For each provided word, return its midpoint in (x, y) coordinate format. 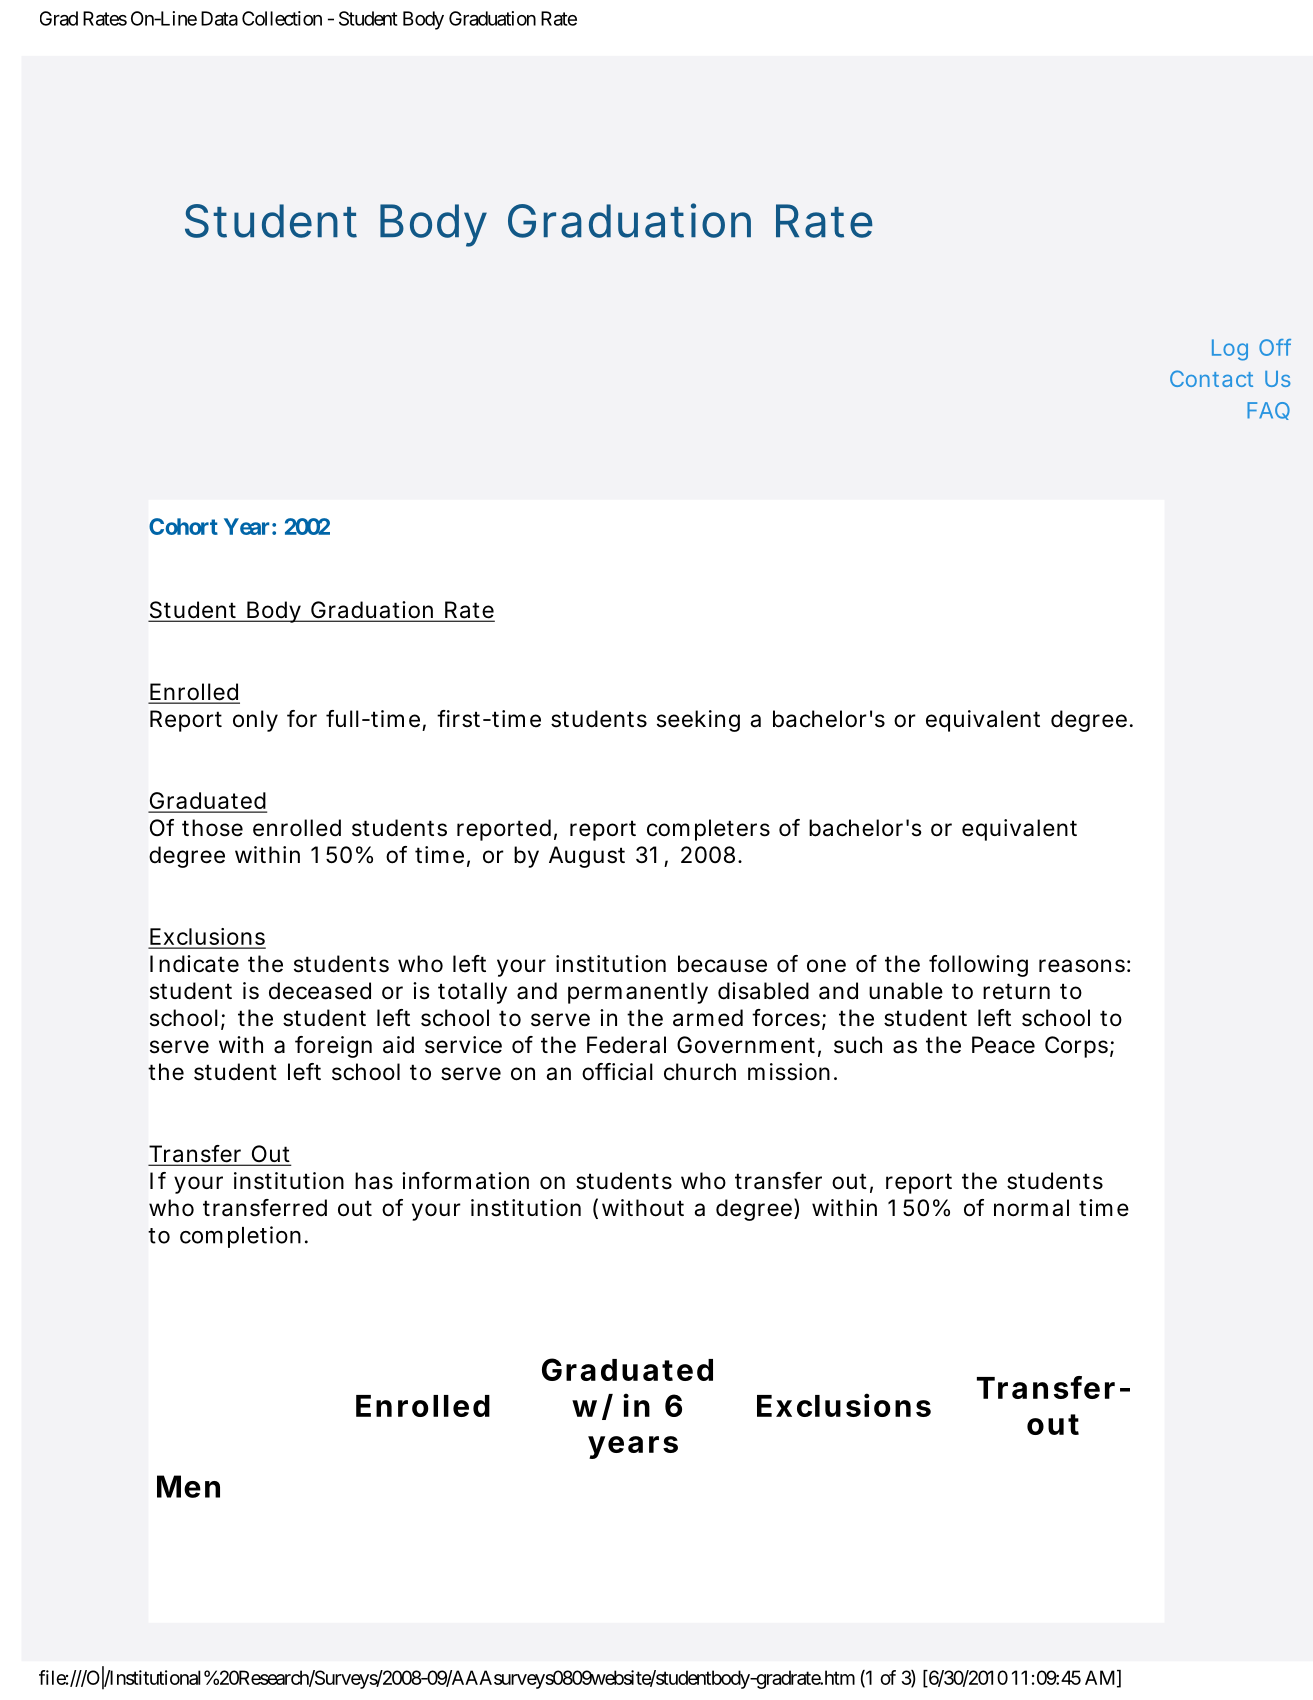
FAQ (1268, 411)
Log (1230, 350)
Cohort (183, 526)
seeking (698, 721)
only (255, 721)
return (1016, 991)
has (374, 1181)
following (978, 966)
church (700, 1072)
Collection (282, 18)
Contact (1211, 378)
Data (219, 18)
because (722, 964)
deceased (320, 991)
